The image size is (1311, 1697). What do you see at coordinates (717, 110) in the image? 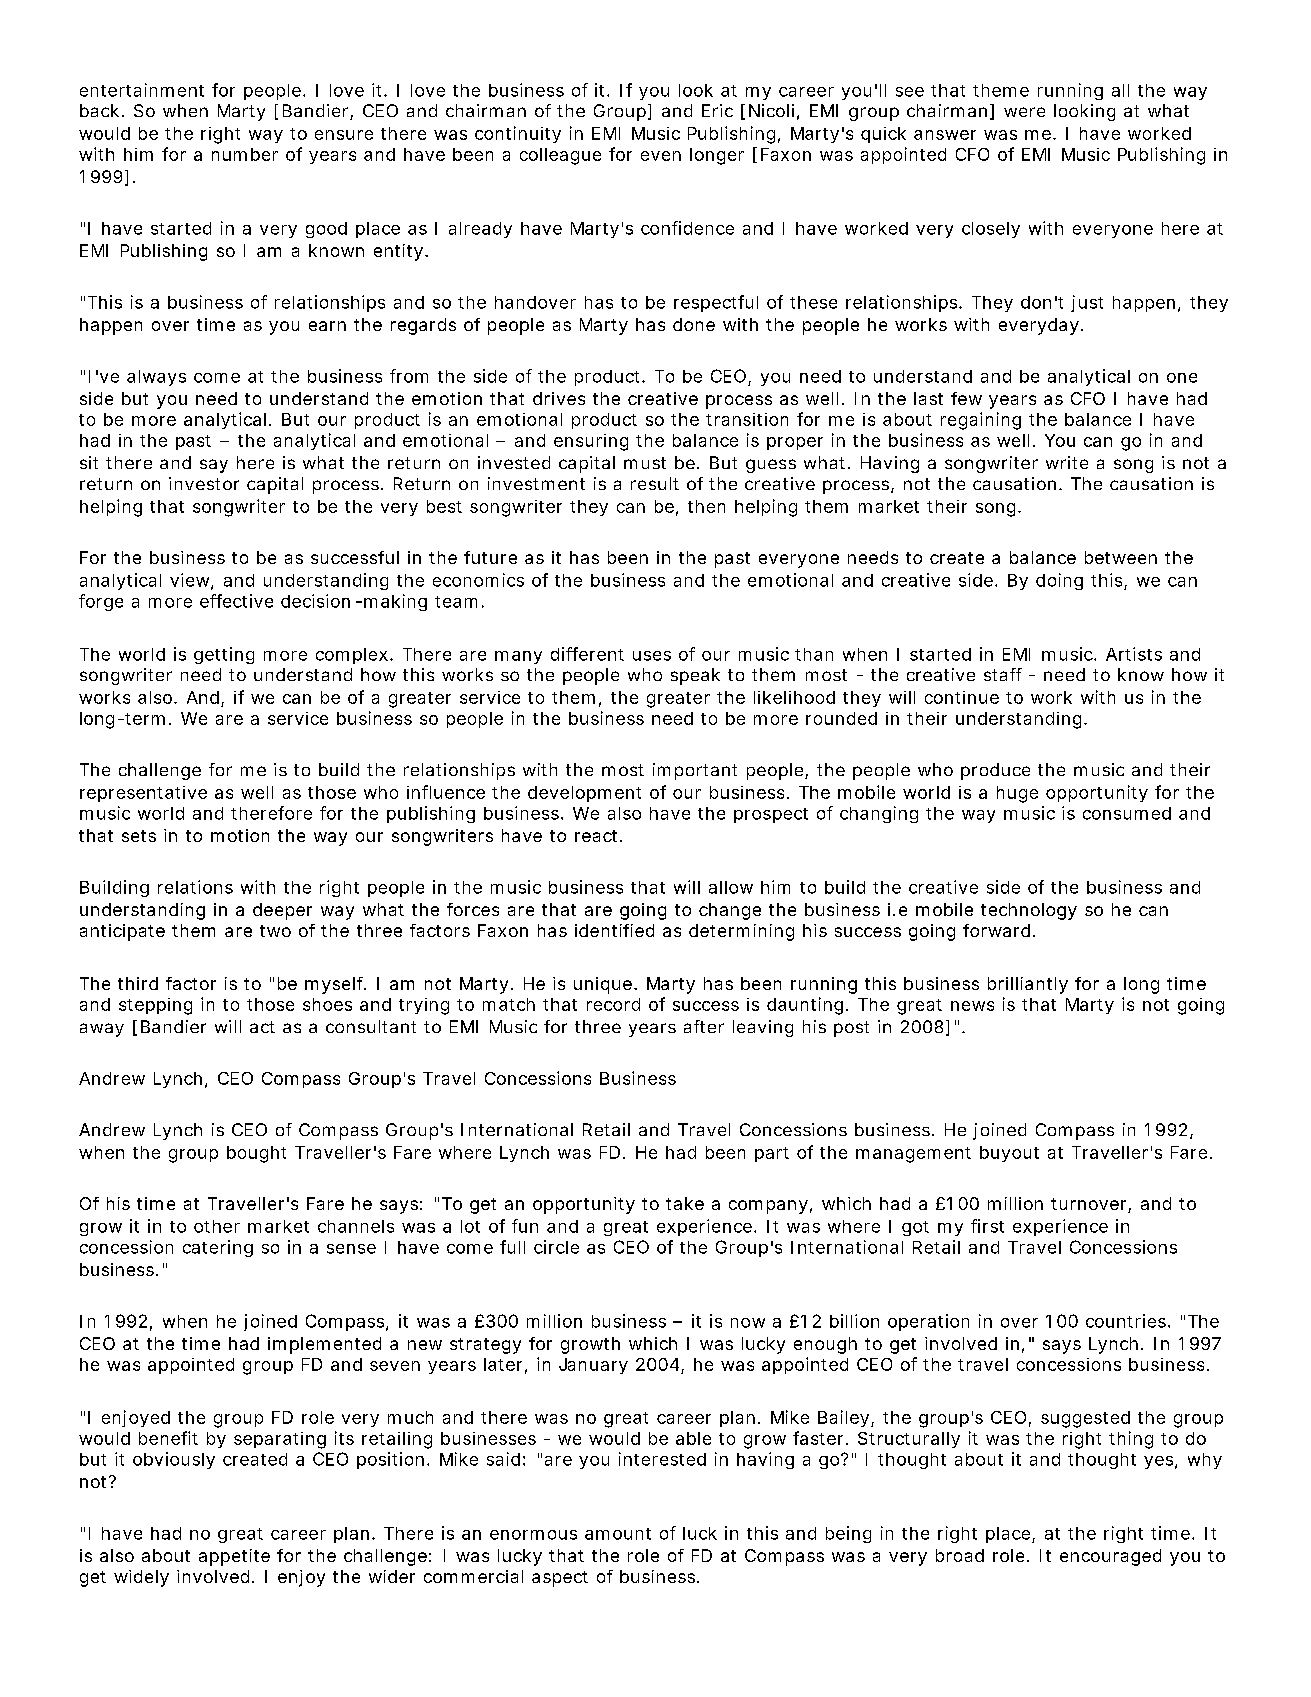
I see `Eric` at bounding box center [717, 110].
